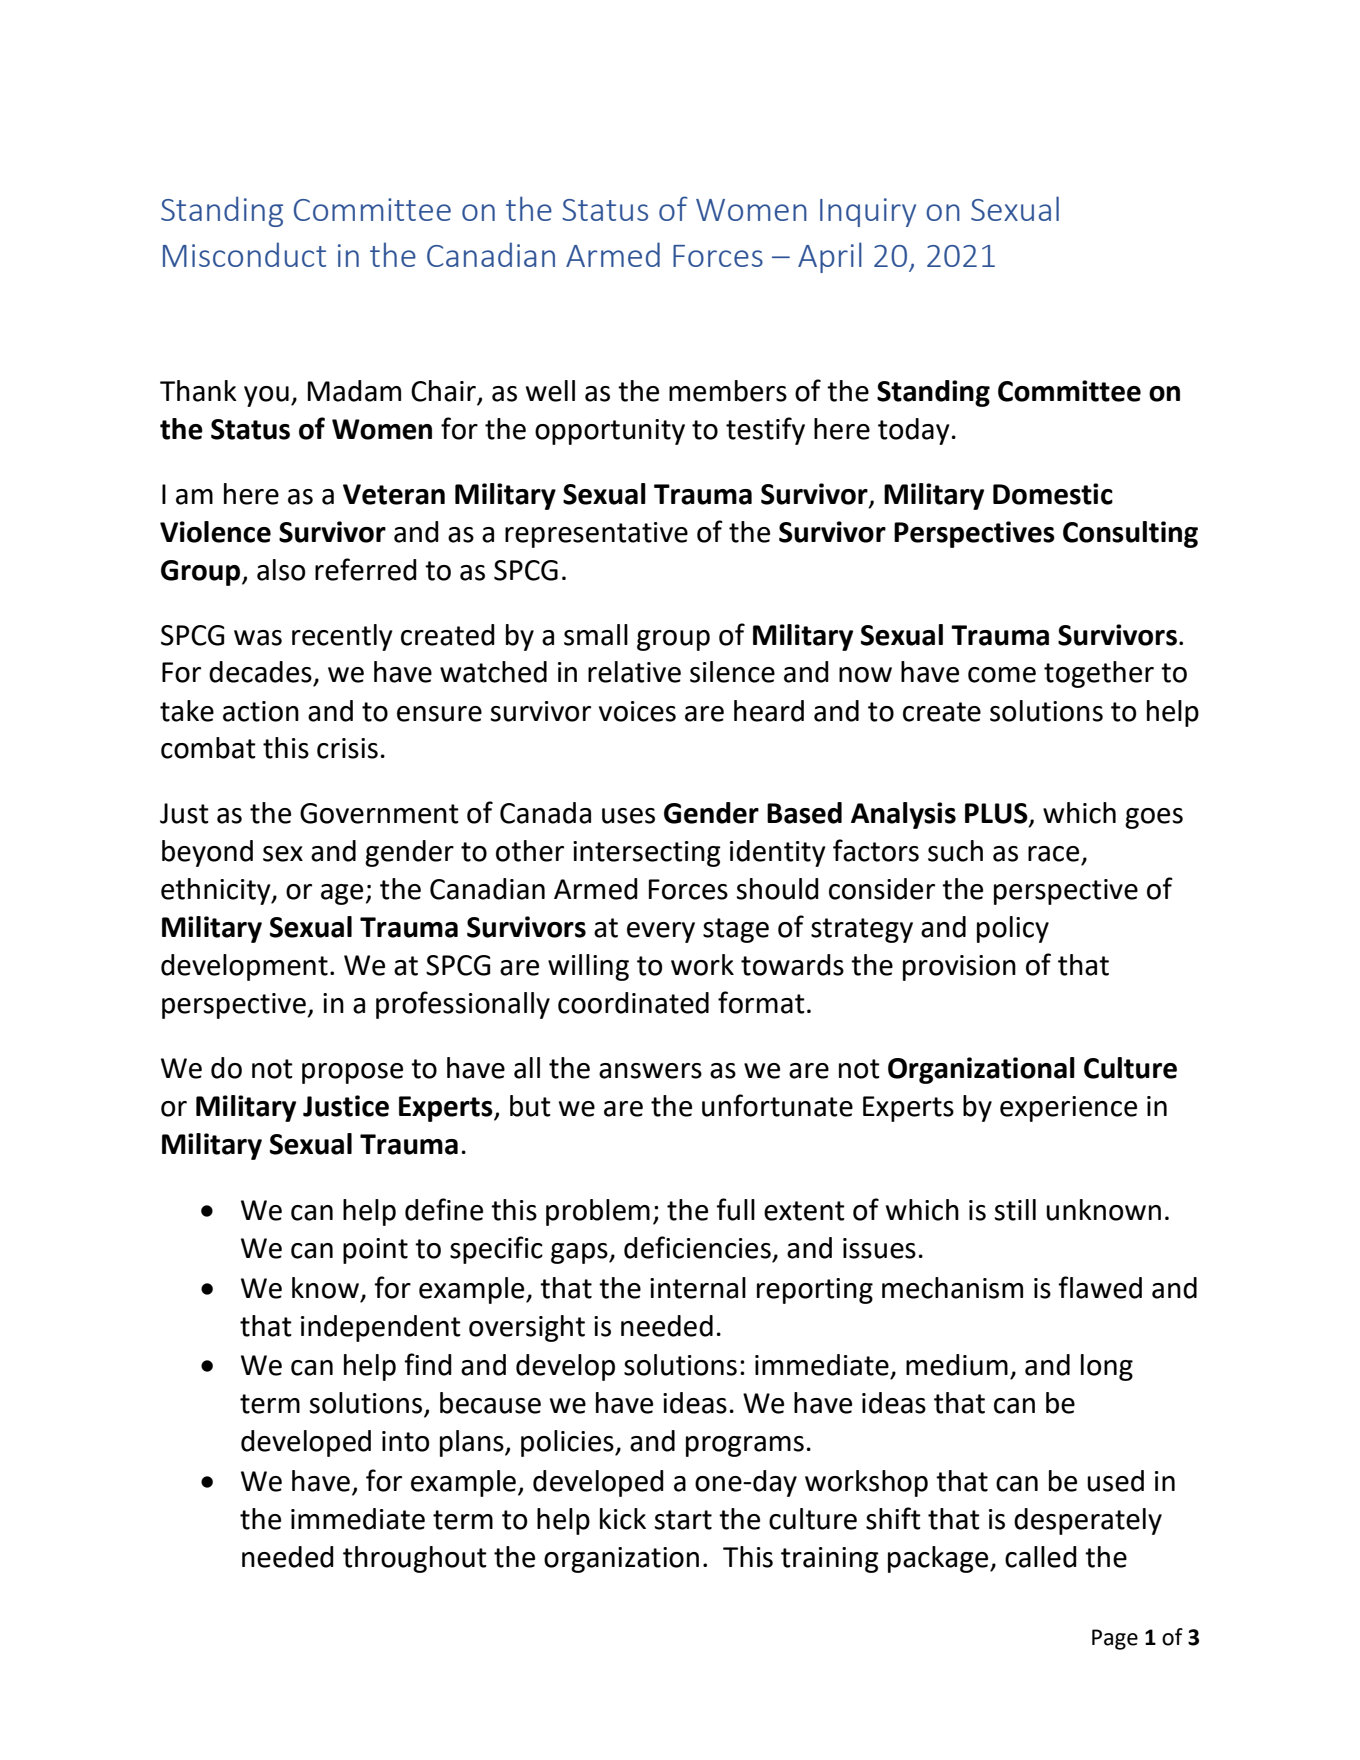 This image has height=1760, width=1360. Describe the element at coordinates (1130, 534) in the image. I see `Consulting` at that location.
